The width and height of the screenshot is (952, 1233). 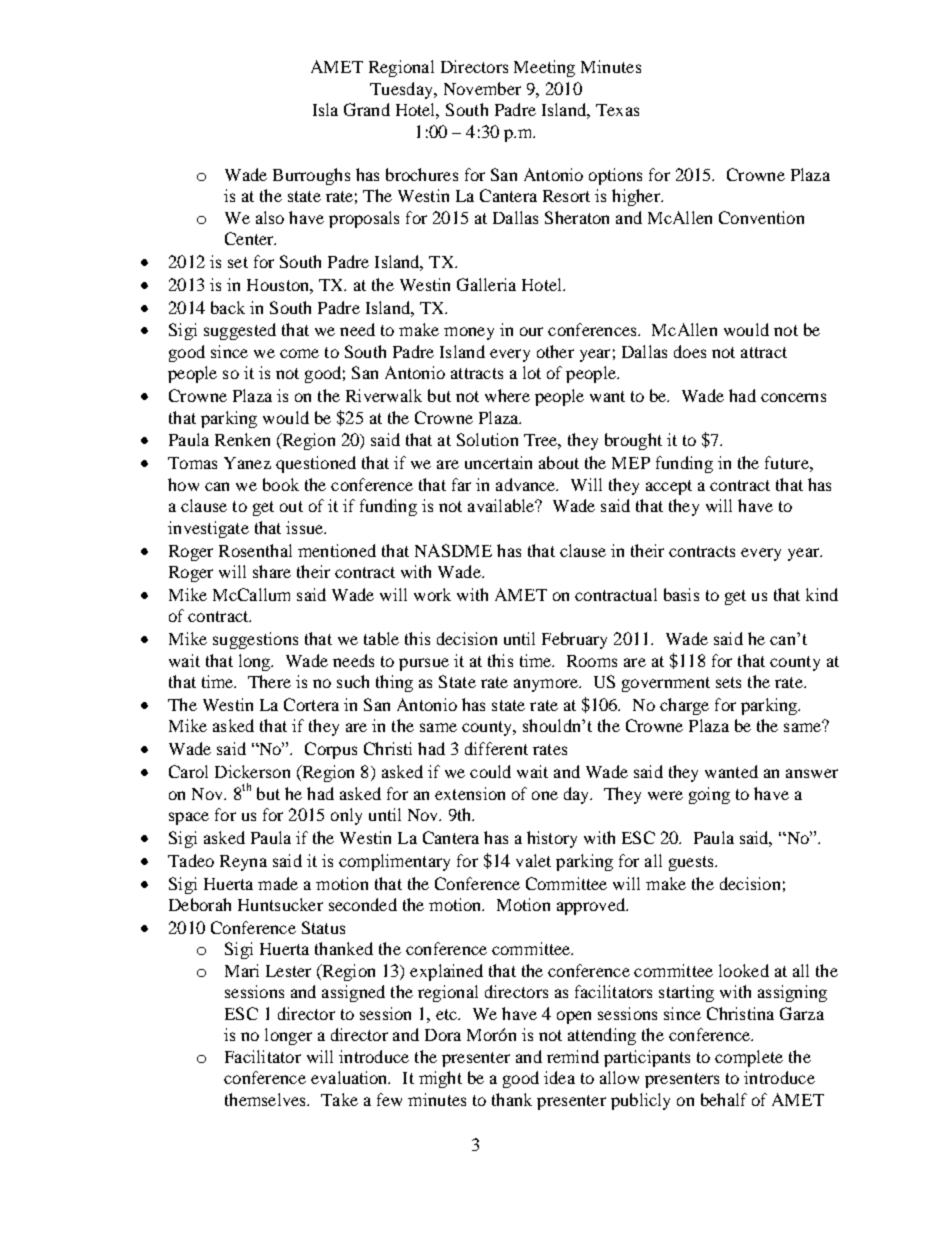 I want to click on Dickerson, so click(x=252, y=771).
